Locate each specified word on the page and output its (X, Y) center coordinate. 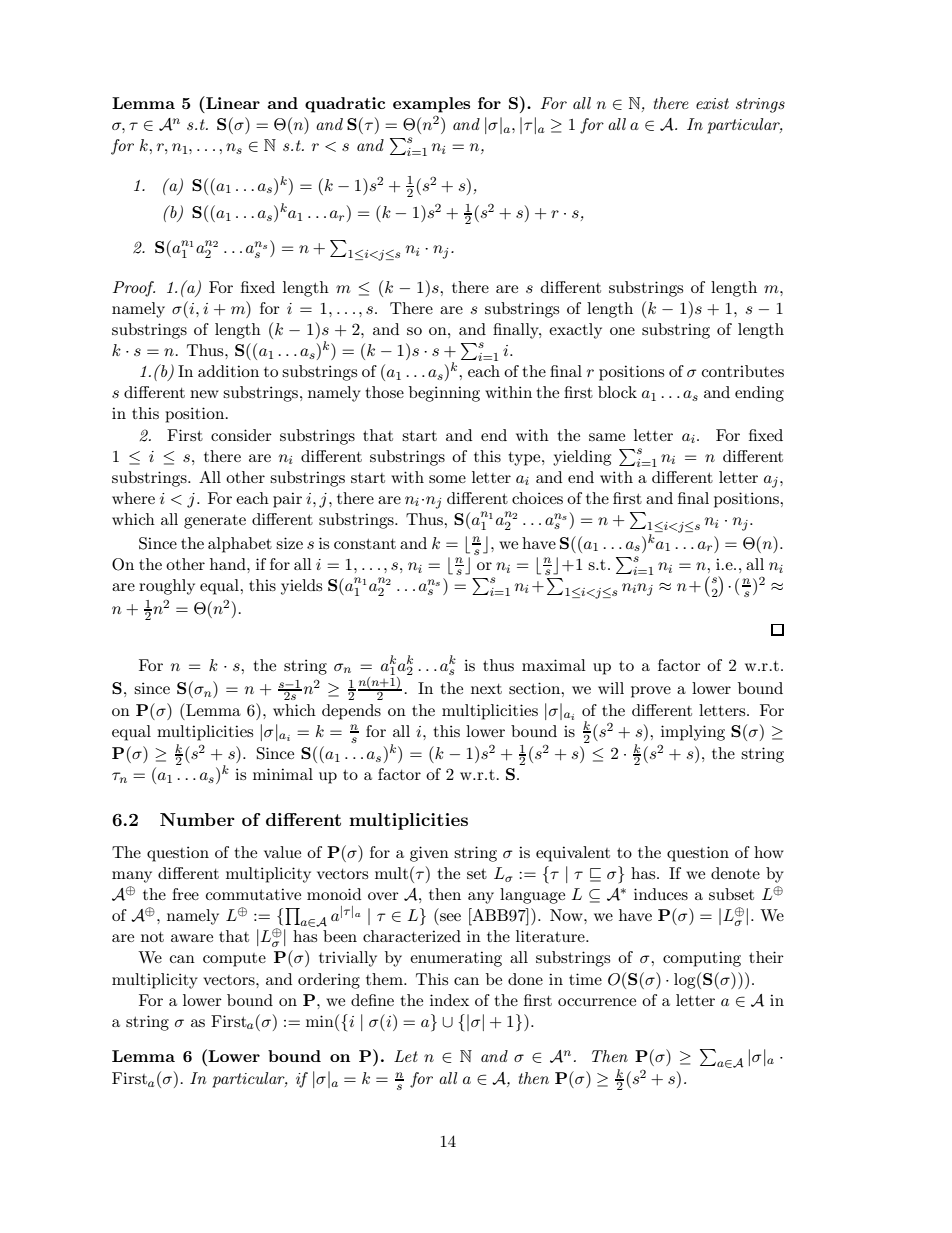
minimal (283, 774)
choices (537, 498)
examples (431, 105)
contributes (743, 371)
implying (693, 733)
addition (228, 371)
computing (702, 959)
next (486, 689)
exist (712, 103)
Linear (232, 102)
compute (234, 960)
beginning (444, 394)
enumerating (456, 959)
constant (365, 544)
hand (229, 564)
